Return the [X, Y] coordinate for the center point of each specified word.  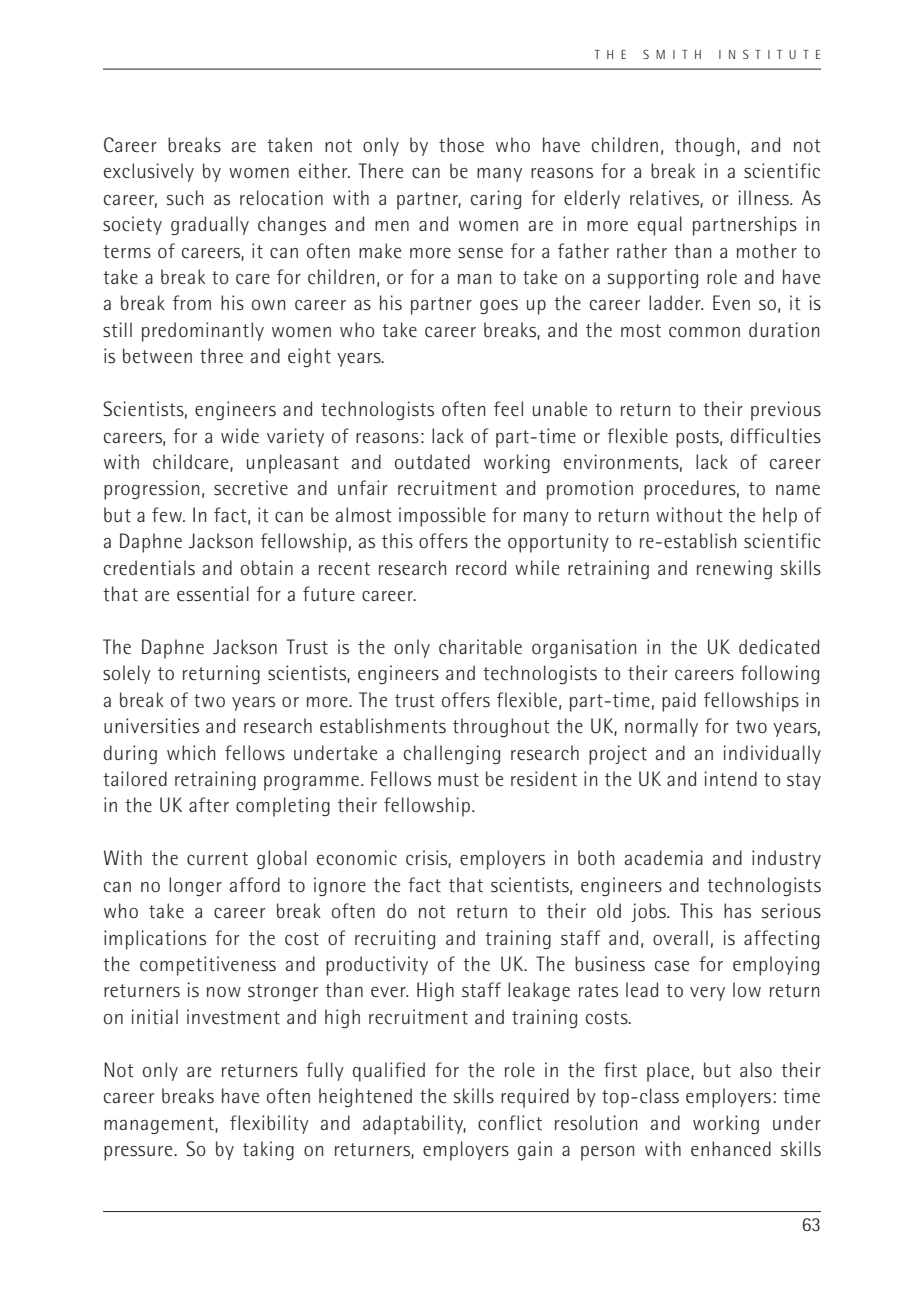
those [461, 145]
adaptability [414, 1125]
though [704, 146]
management [160, 1125]
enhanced [731, 1149]
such [185, 198]
